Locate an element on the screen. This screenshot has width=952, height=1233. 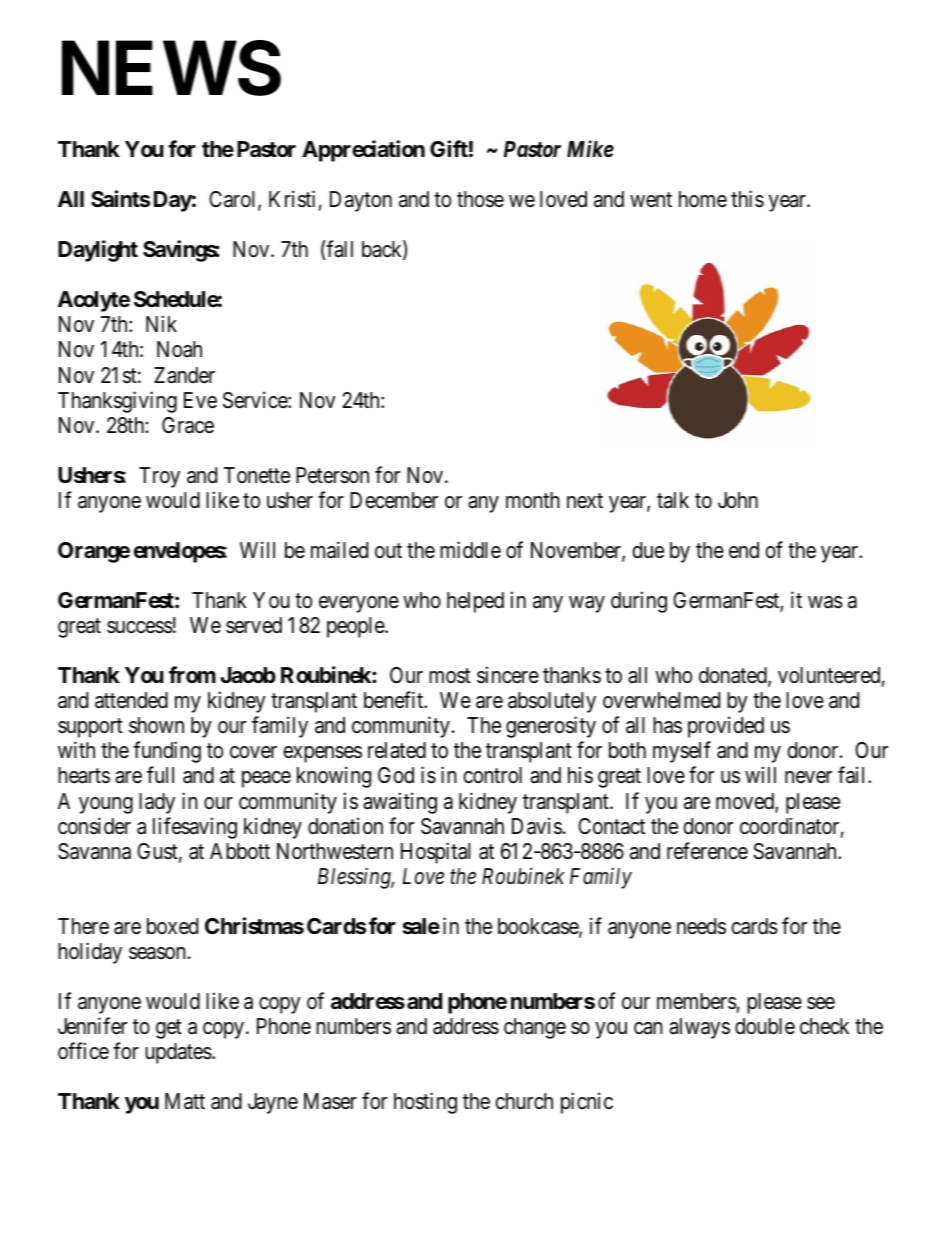
control is located at coordinates (492, 775).
